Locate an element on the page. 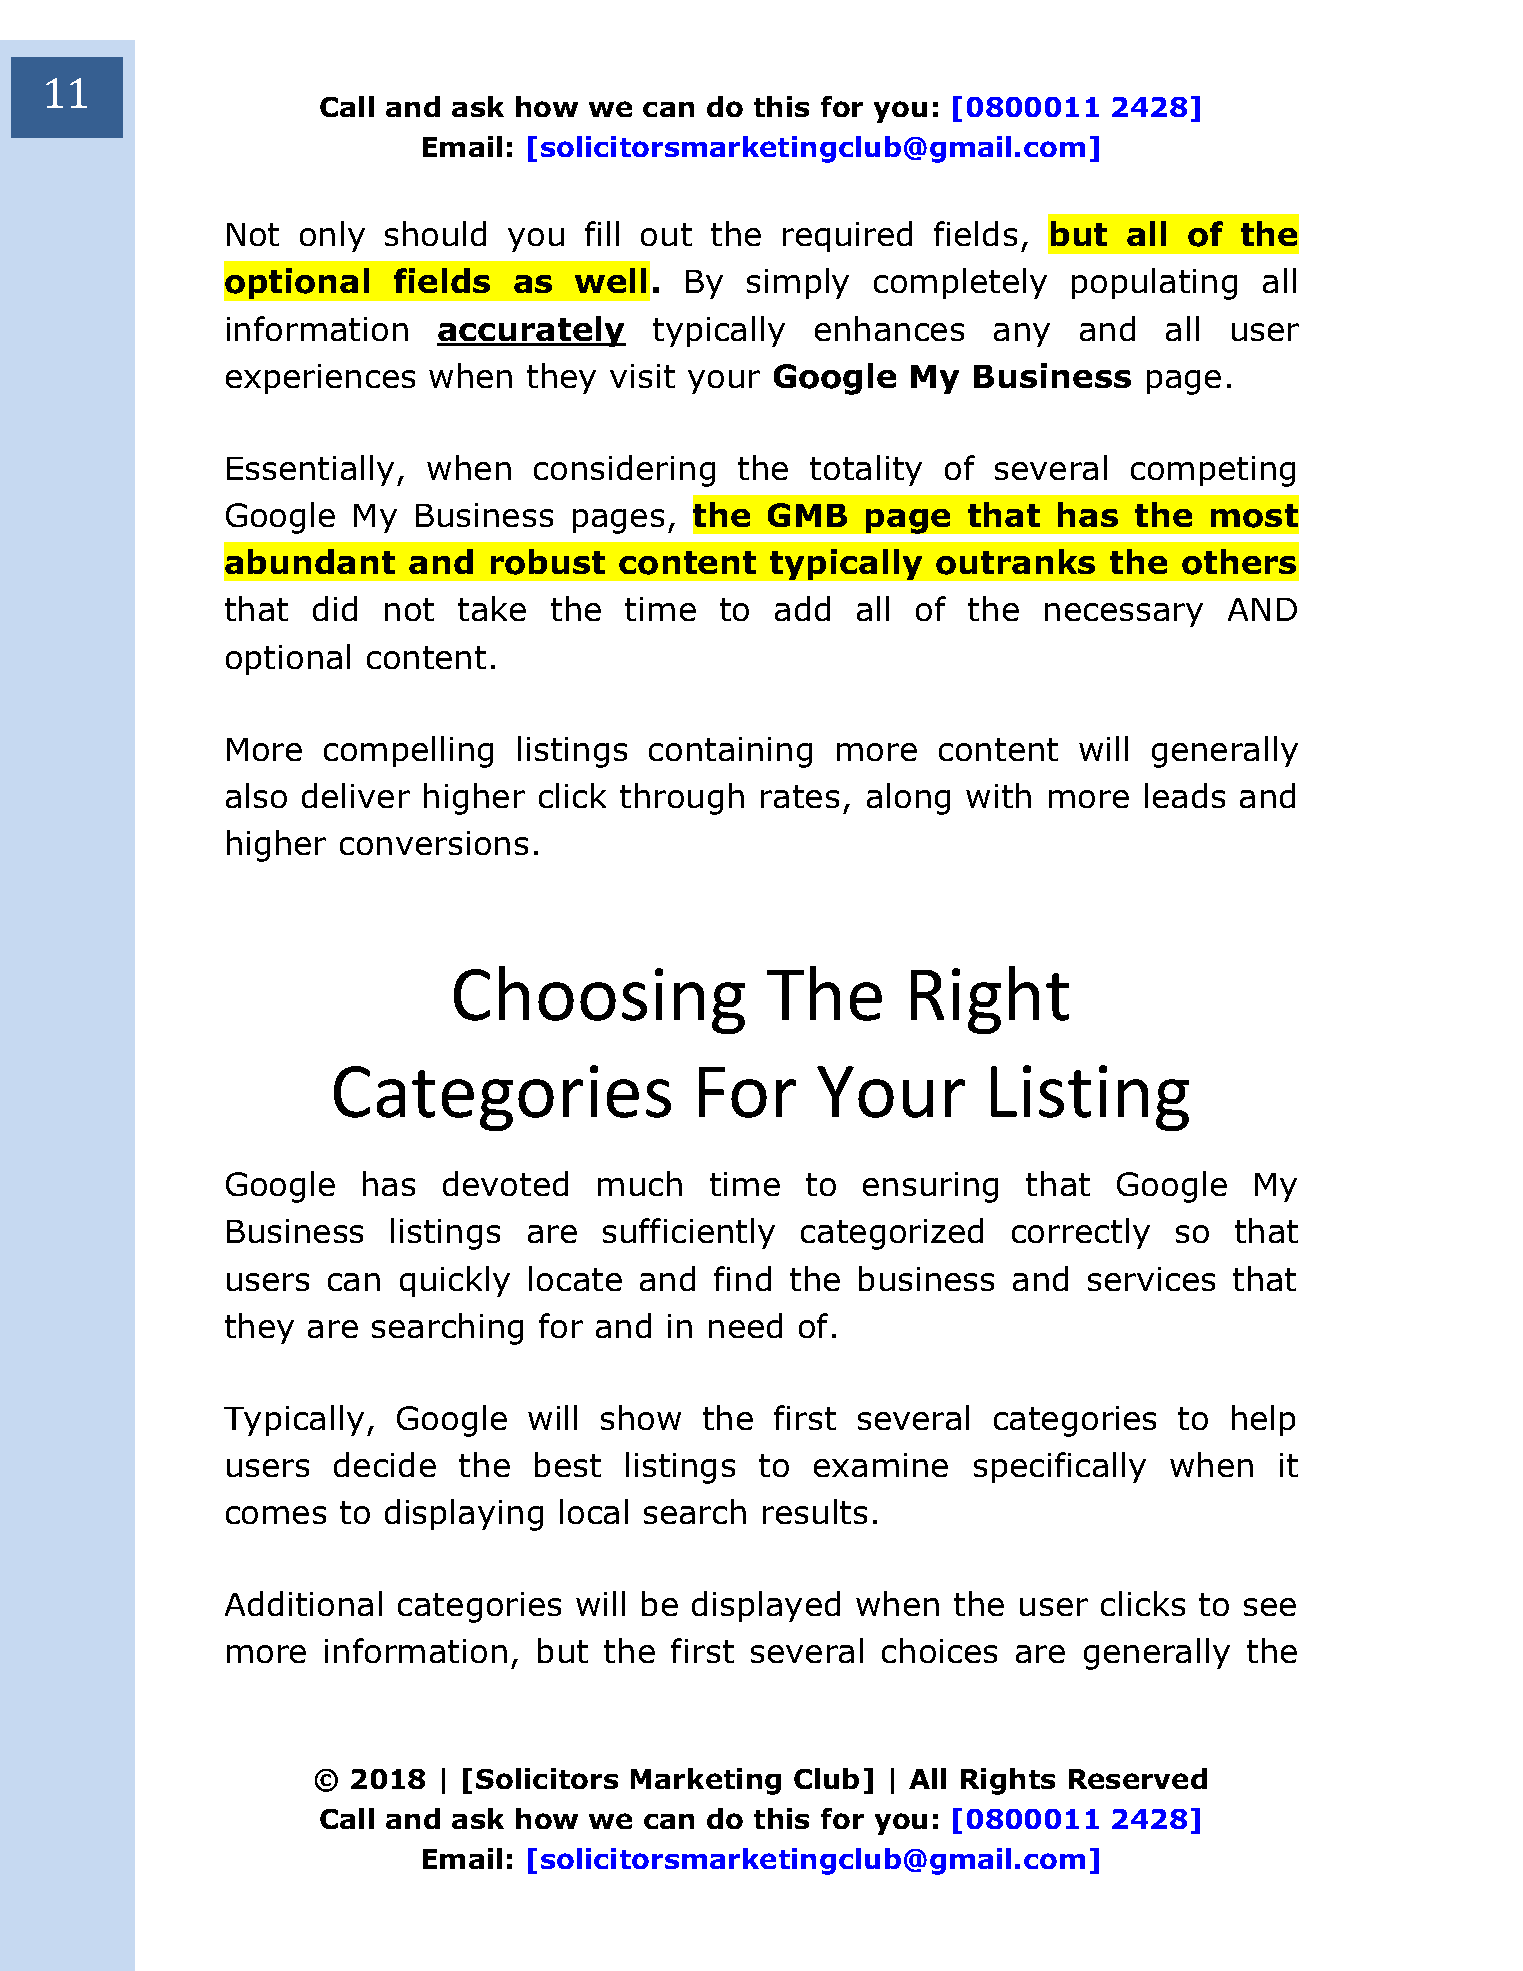 The width and height of the image is (1523, 1971). simply is located at coordinates (798, 283).
